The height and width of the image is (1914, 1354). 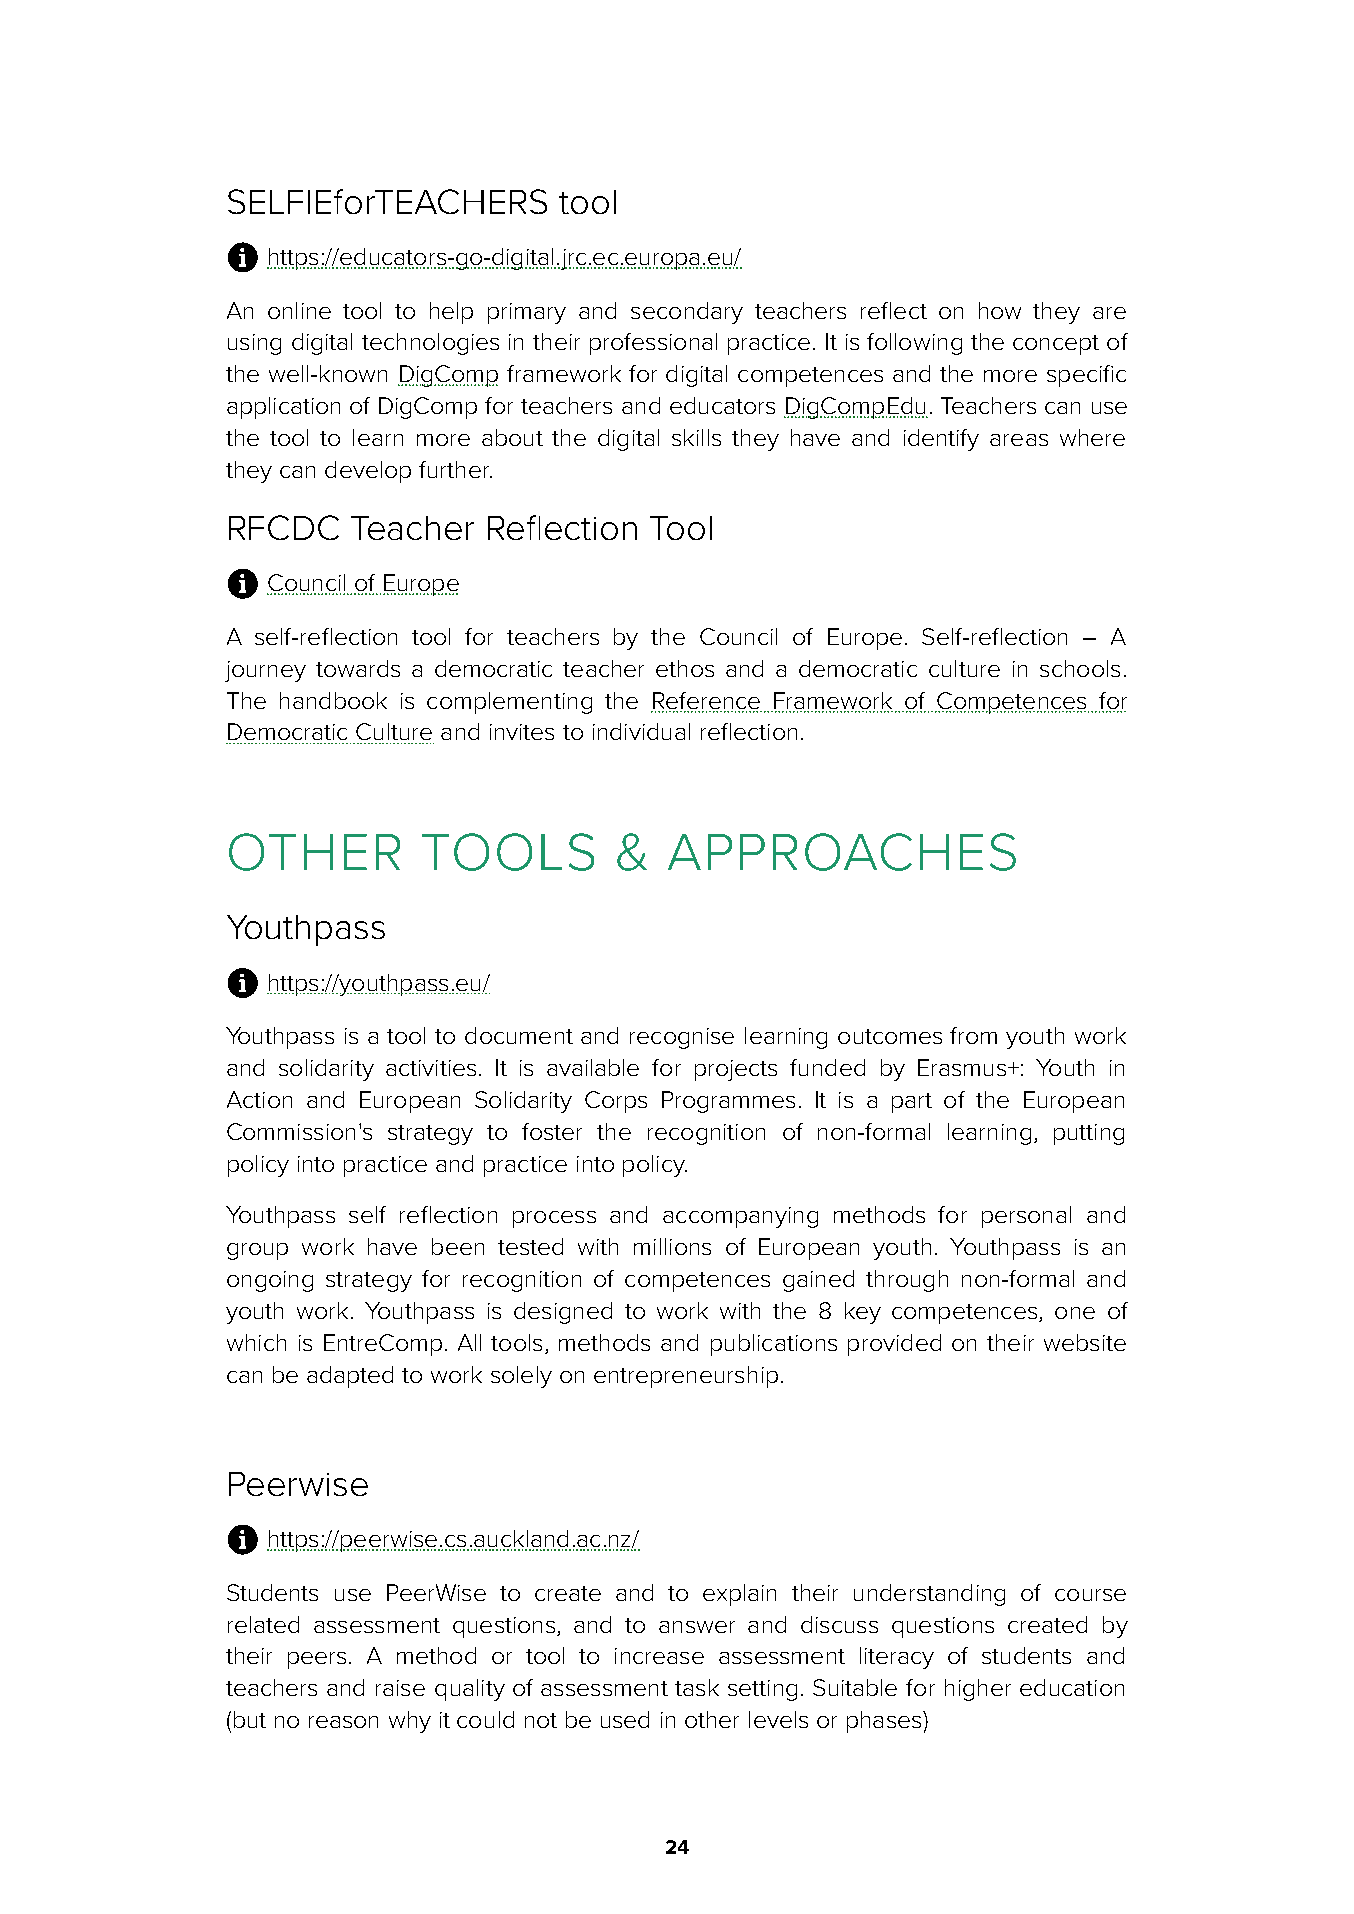 I want to click on online, so click(x=299, y=310).
